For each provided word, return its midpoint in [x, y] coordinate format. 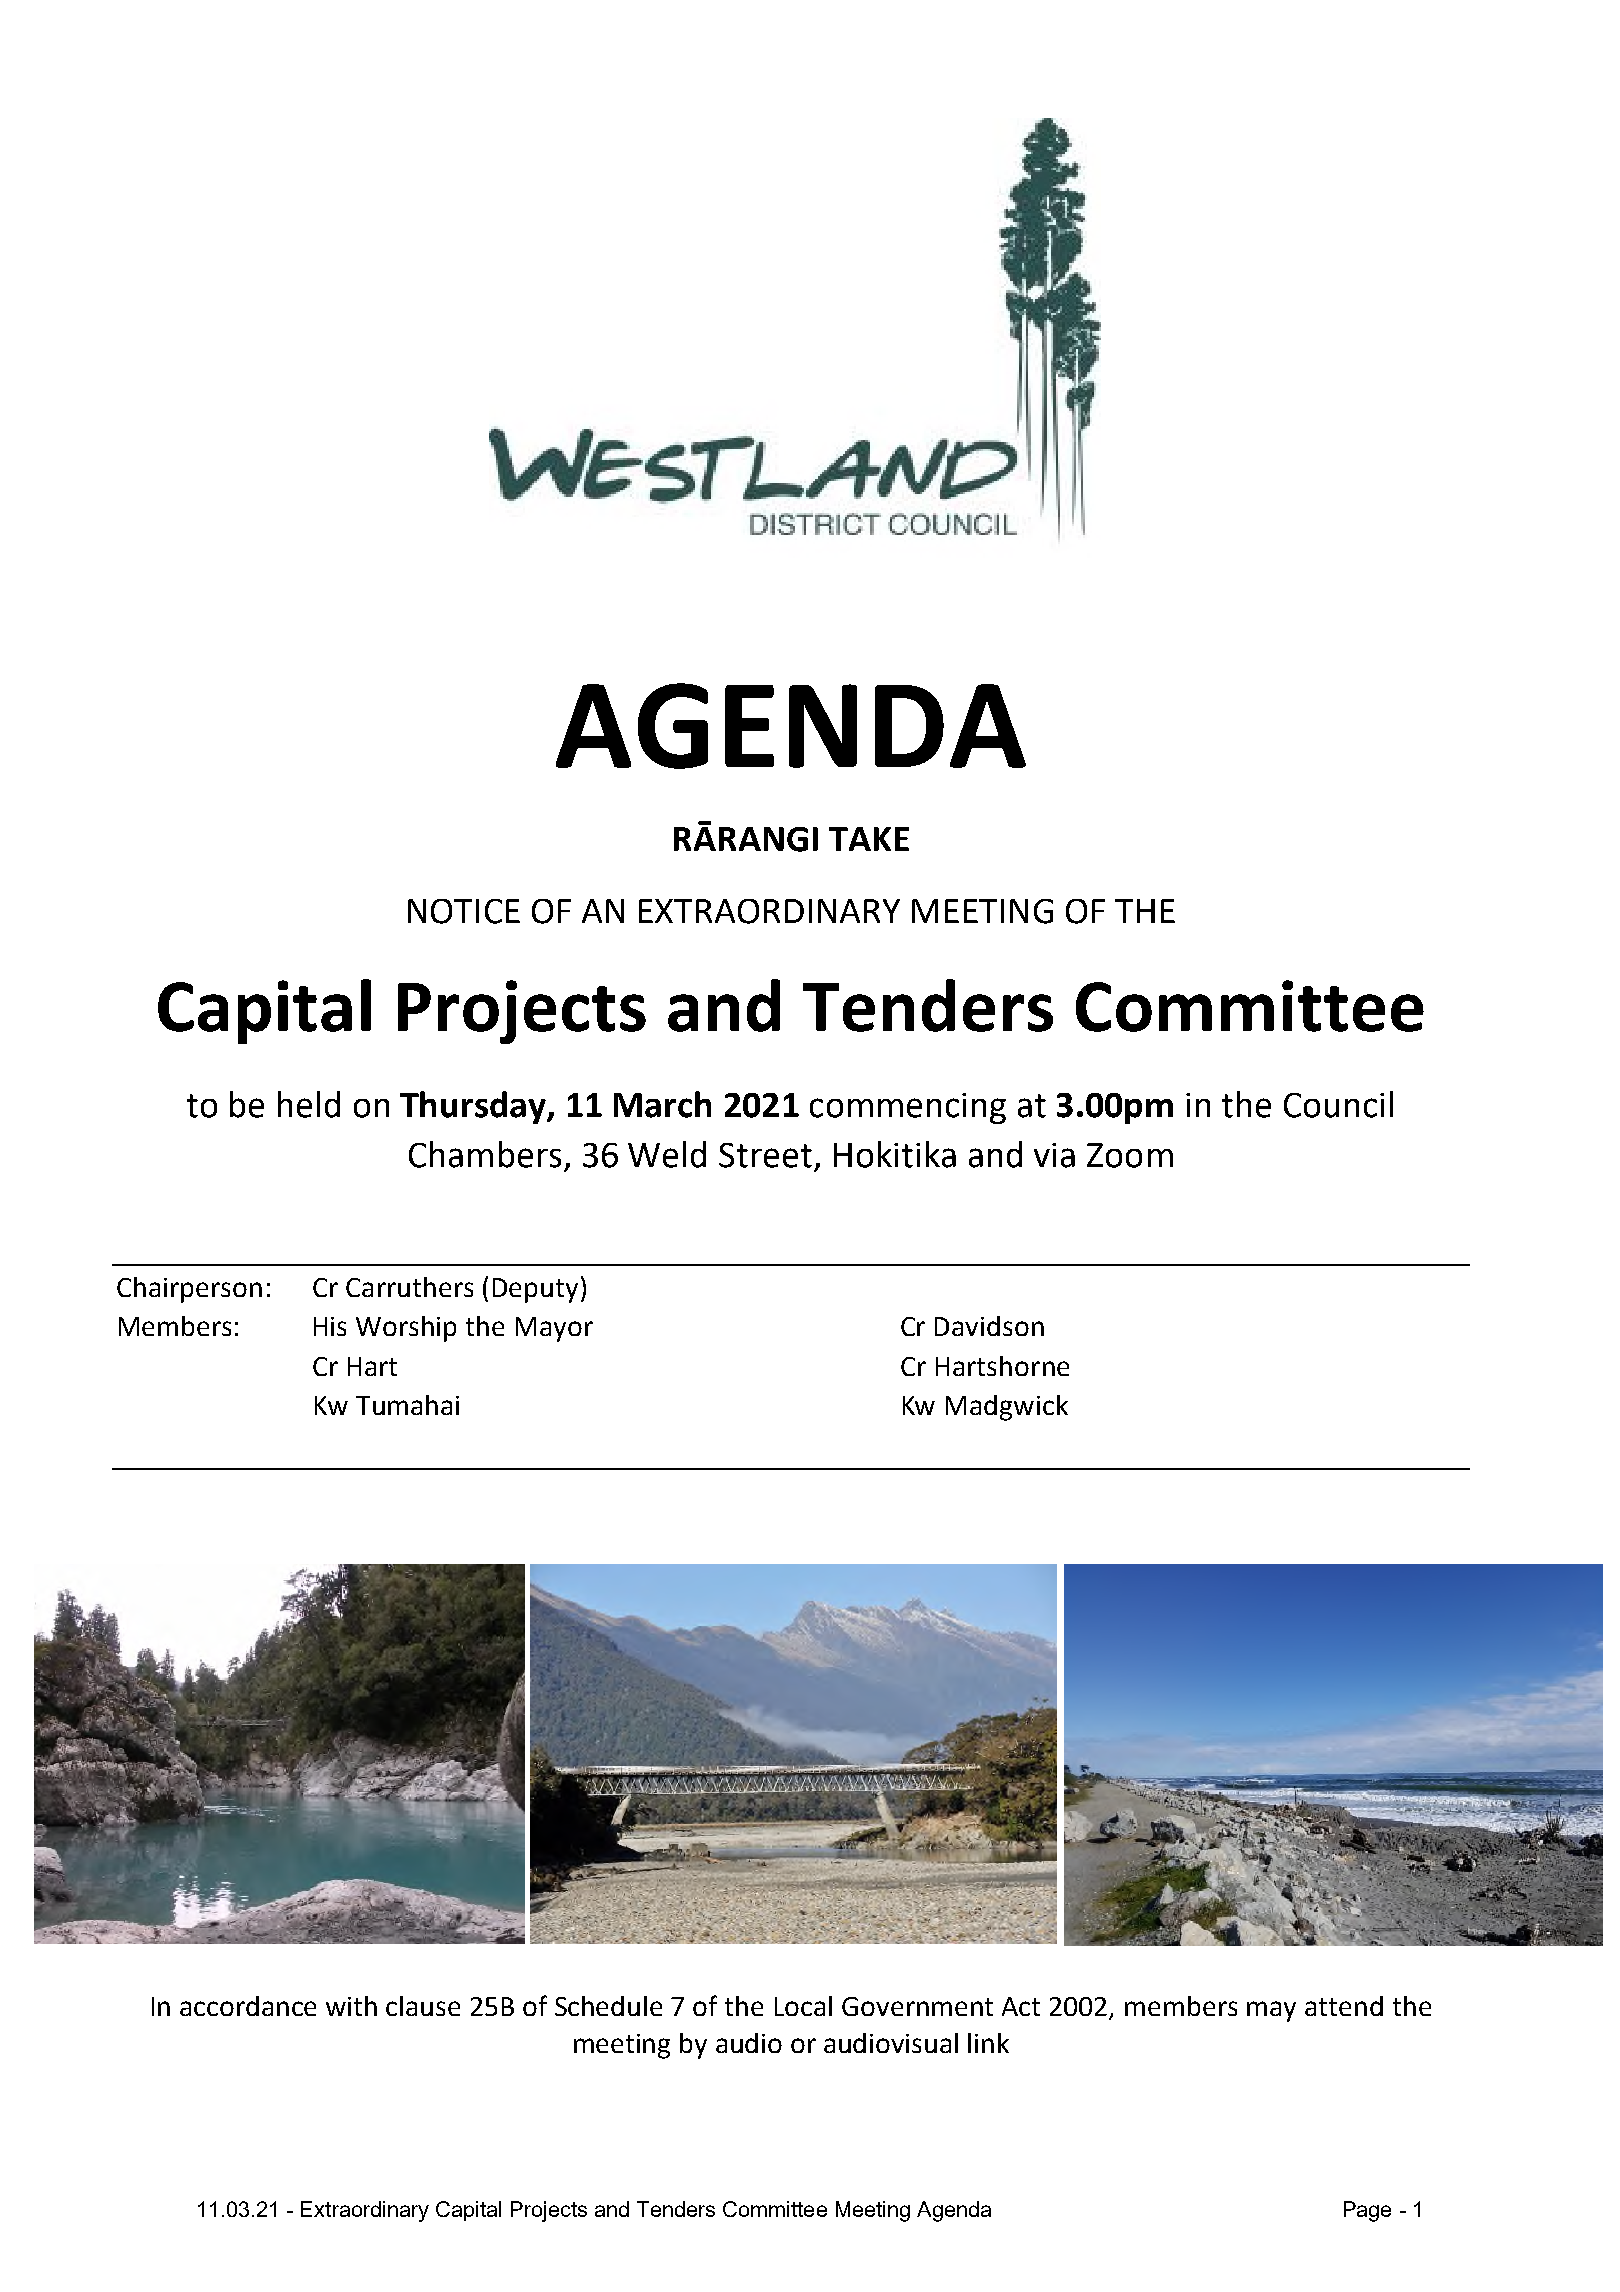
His [330, 1326]
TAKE [869, 839]
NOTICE [464, 911]
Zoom [1130, 1155]
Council [1338, 1104]
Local [803, 2006]
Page [1367, 2211]
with [351, 2006]
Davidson [989, 1326]
